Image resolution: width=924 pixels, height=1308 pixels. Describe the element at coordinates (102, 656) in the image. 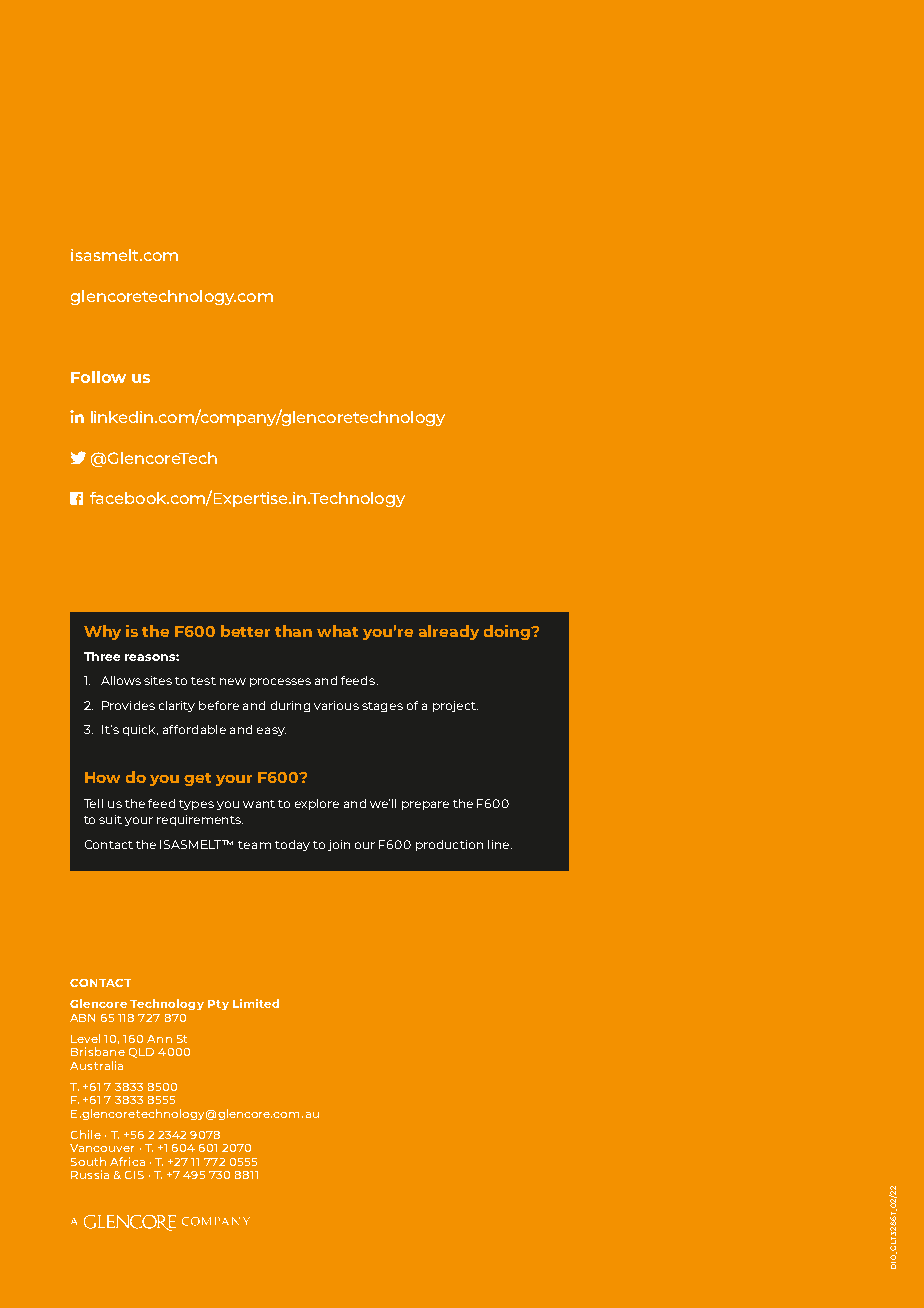

I see `Three` at that location.
